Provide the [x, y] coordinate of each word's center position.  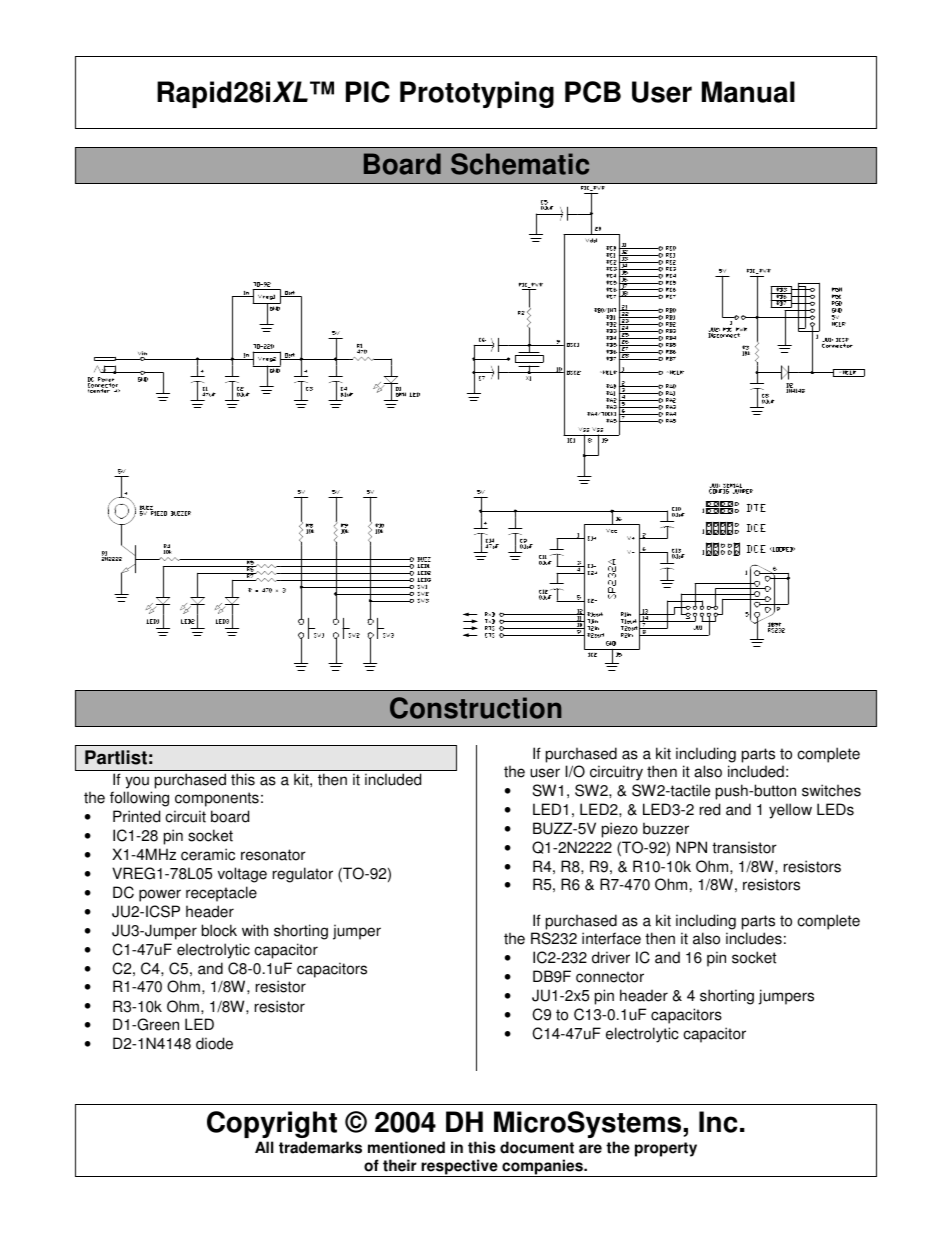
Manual [748, 92]
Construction [475, 708]
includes [754, 938]
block [219, 930]
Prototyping [477, 94]
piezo [620, 830]
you [137, 782]
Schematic [520, 164]
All [264, 1147]
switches [831, 790]
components [217, 799]
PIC [368, 92]
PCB [593, 92]
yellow [790, 811]
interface [611, 938]
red [710, 809]
